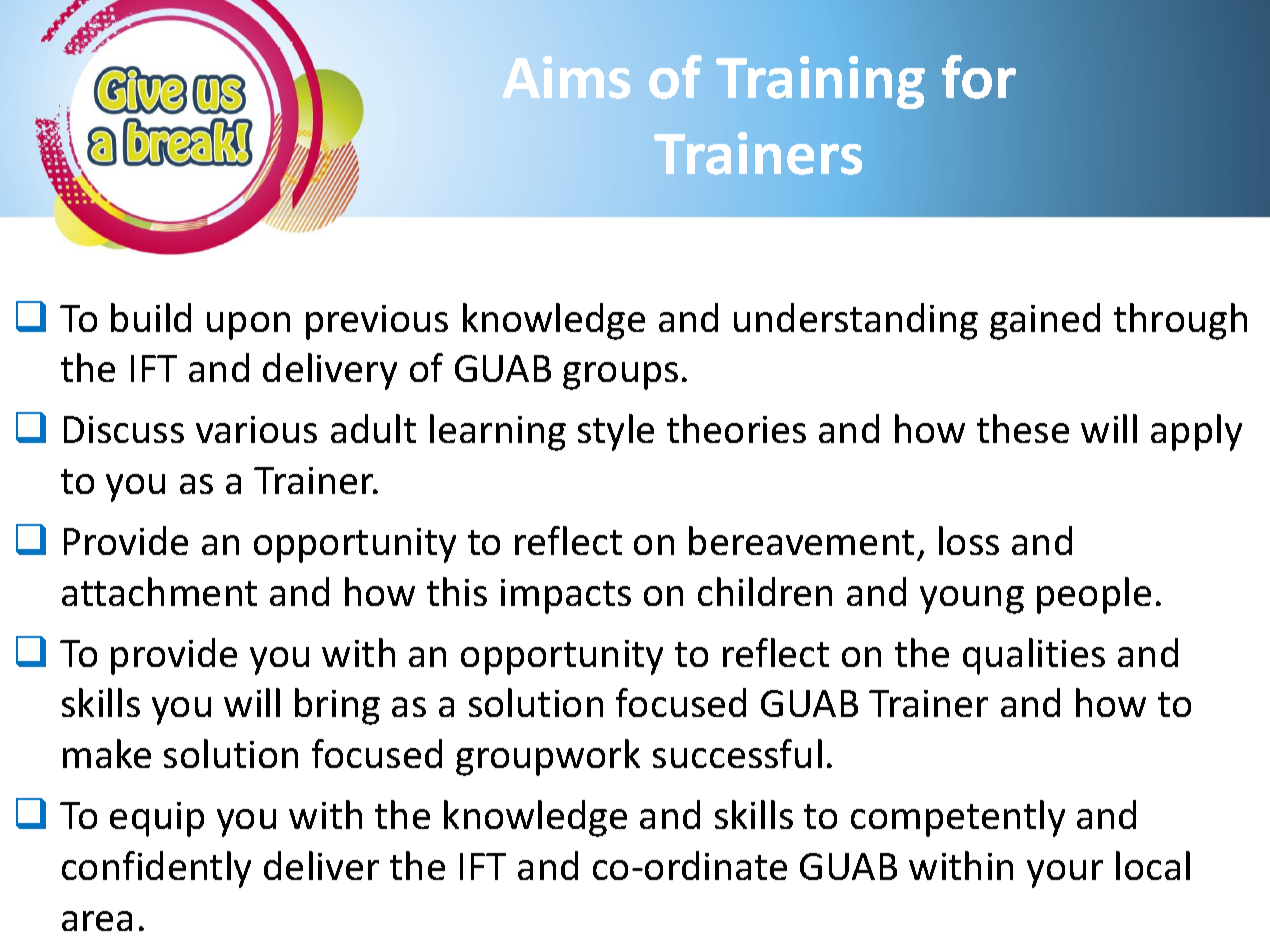 The width and height of the screenshot is (1270, 952). I want to click on confidently, so click(156, 869).
